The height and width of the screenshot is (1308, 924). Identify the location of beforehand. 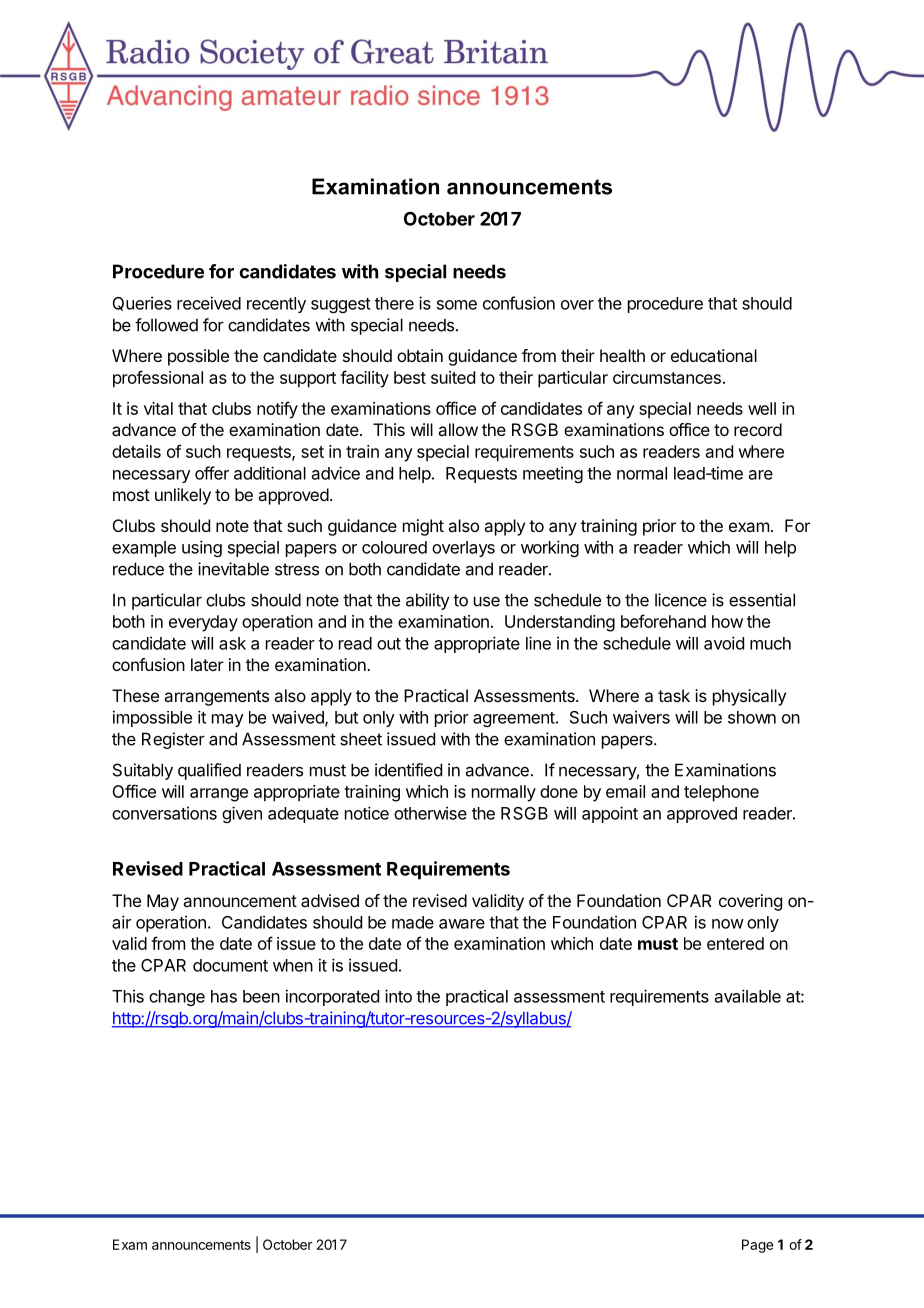
(663, 621).
